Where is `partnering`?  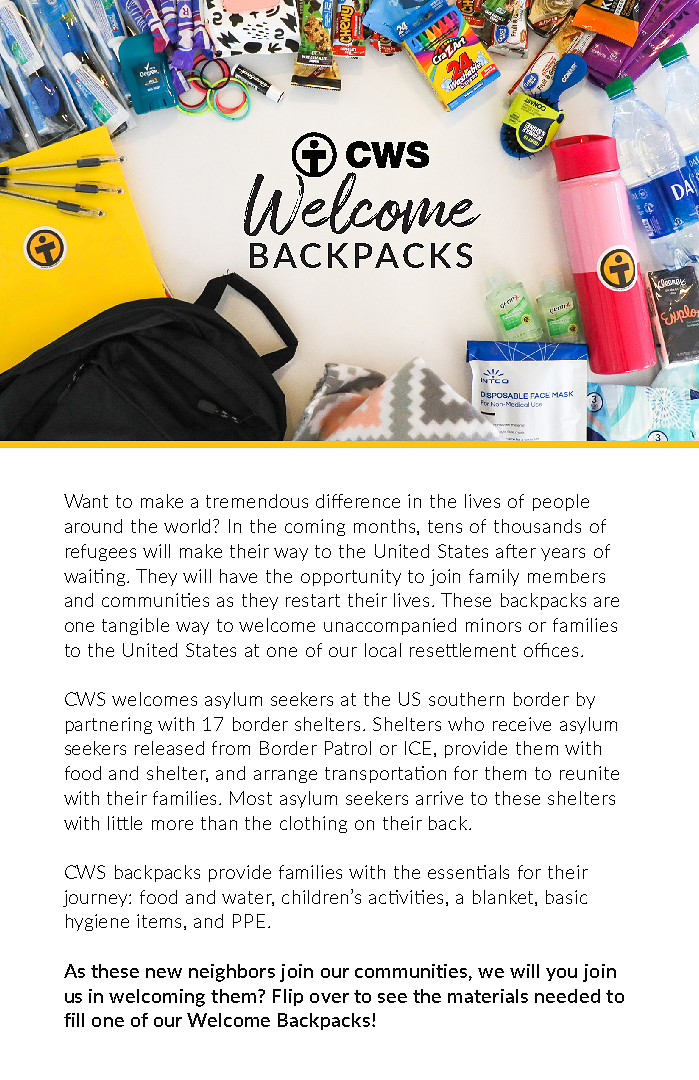 partnering is located at coordinates (109, 725).
